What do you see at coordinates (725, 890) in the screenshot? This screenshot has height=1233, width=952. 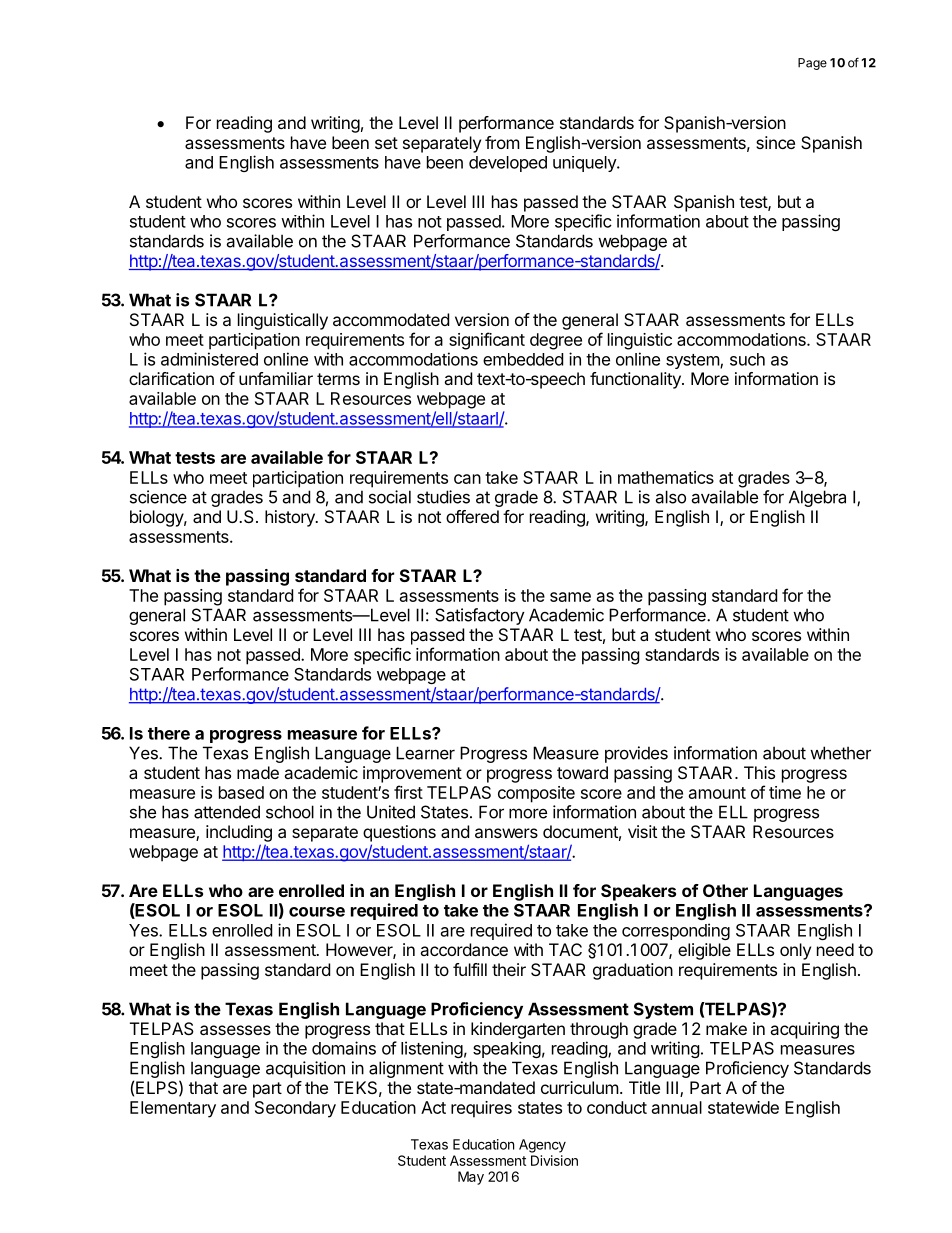 I see `Other` at bounding box center [725, 890].
